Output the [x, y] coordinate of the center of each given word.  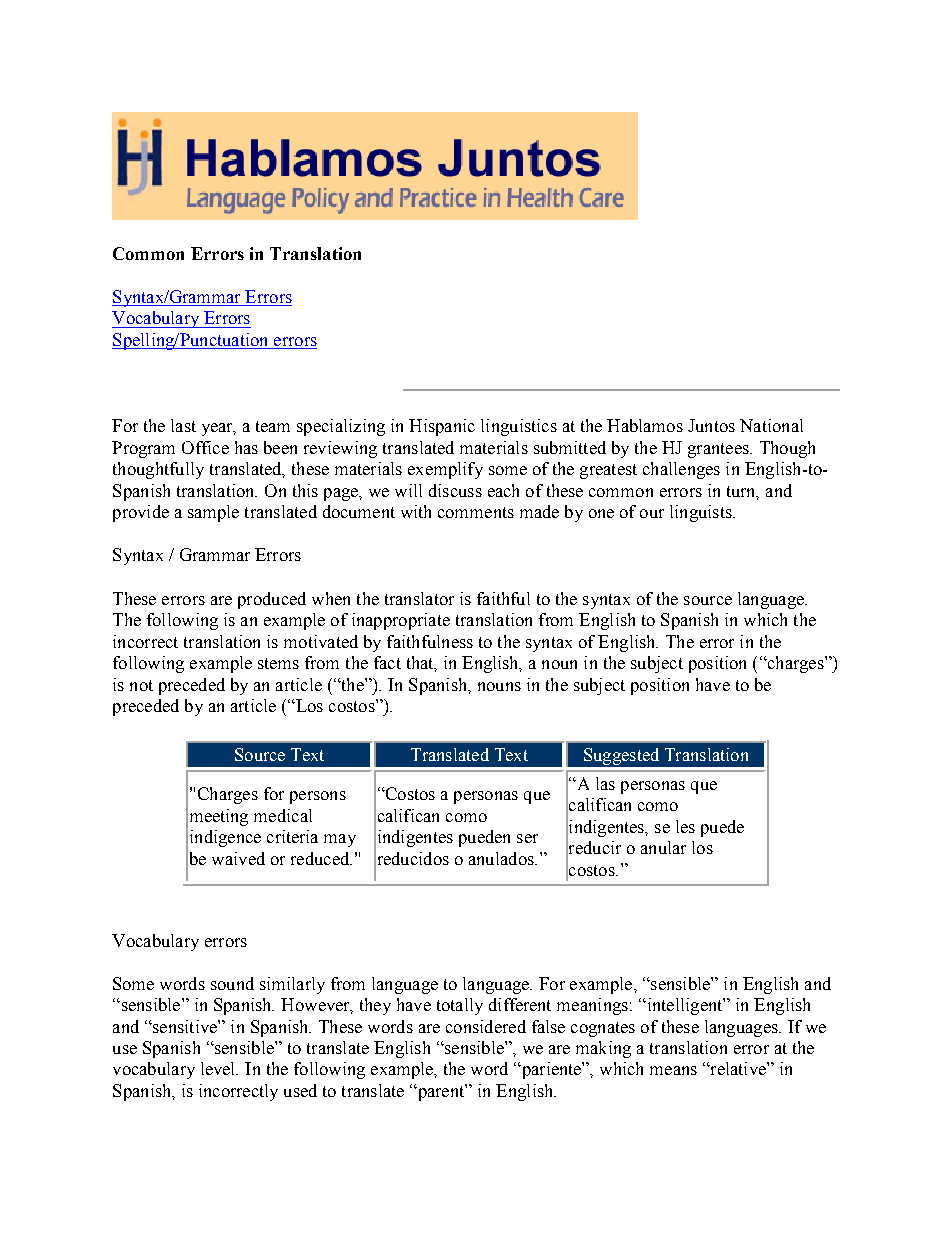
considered [486, 1026]
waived [238, 858]
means [673, 1070]
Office [205, 447]
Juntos [711, 425]
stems [278, 663]
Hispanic [442, 427]
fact [387, 662]
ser [527, 838]
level [219, 1068]
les [685, 826]
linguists [702, 513]
